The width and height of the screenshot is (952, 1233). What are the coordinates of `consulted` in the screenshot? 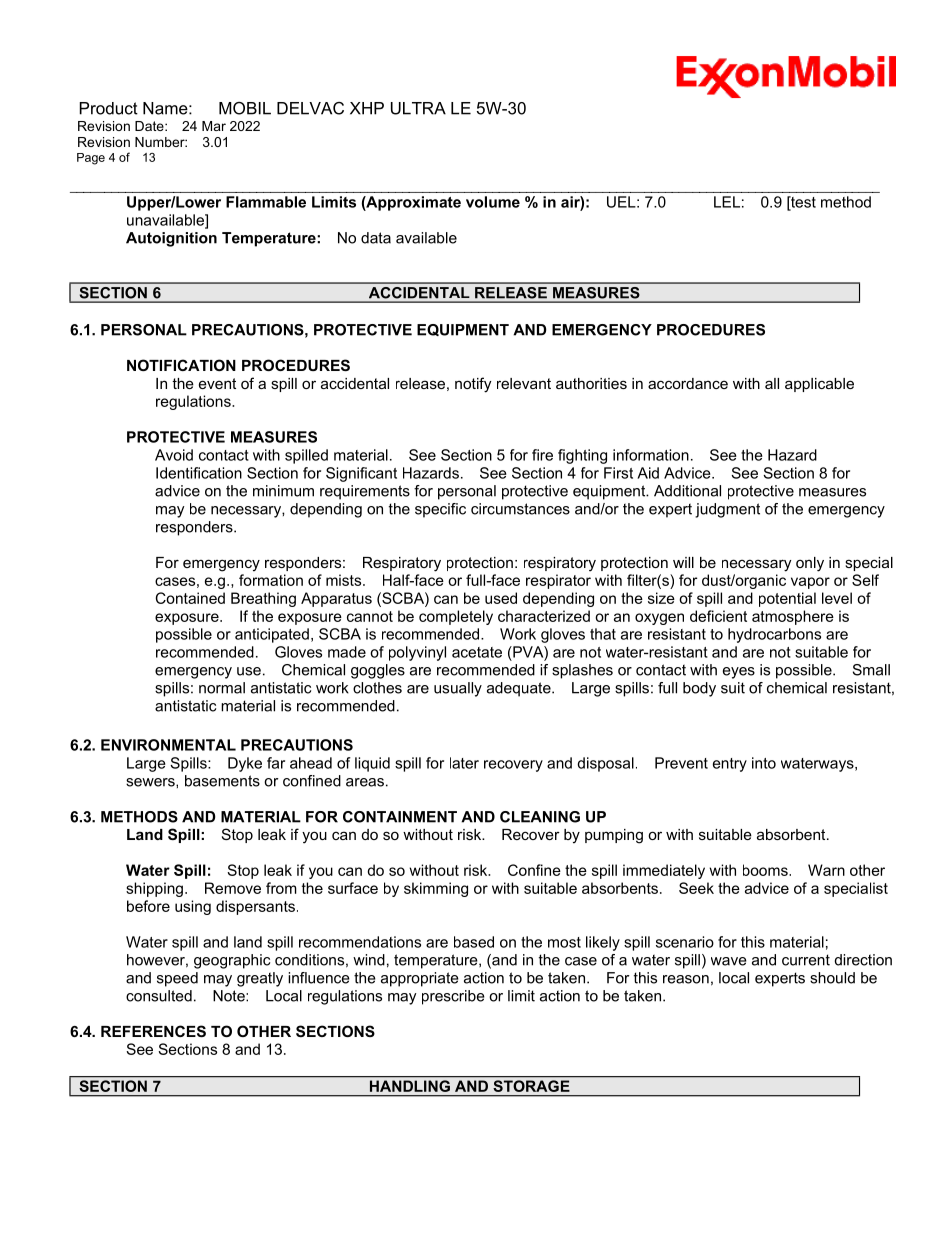 It's located at (159, 996).
